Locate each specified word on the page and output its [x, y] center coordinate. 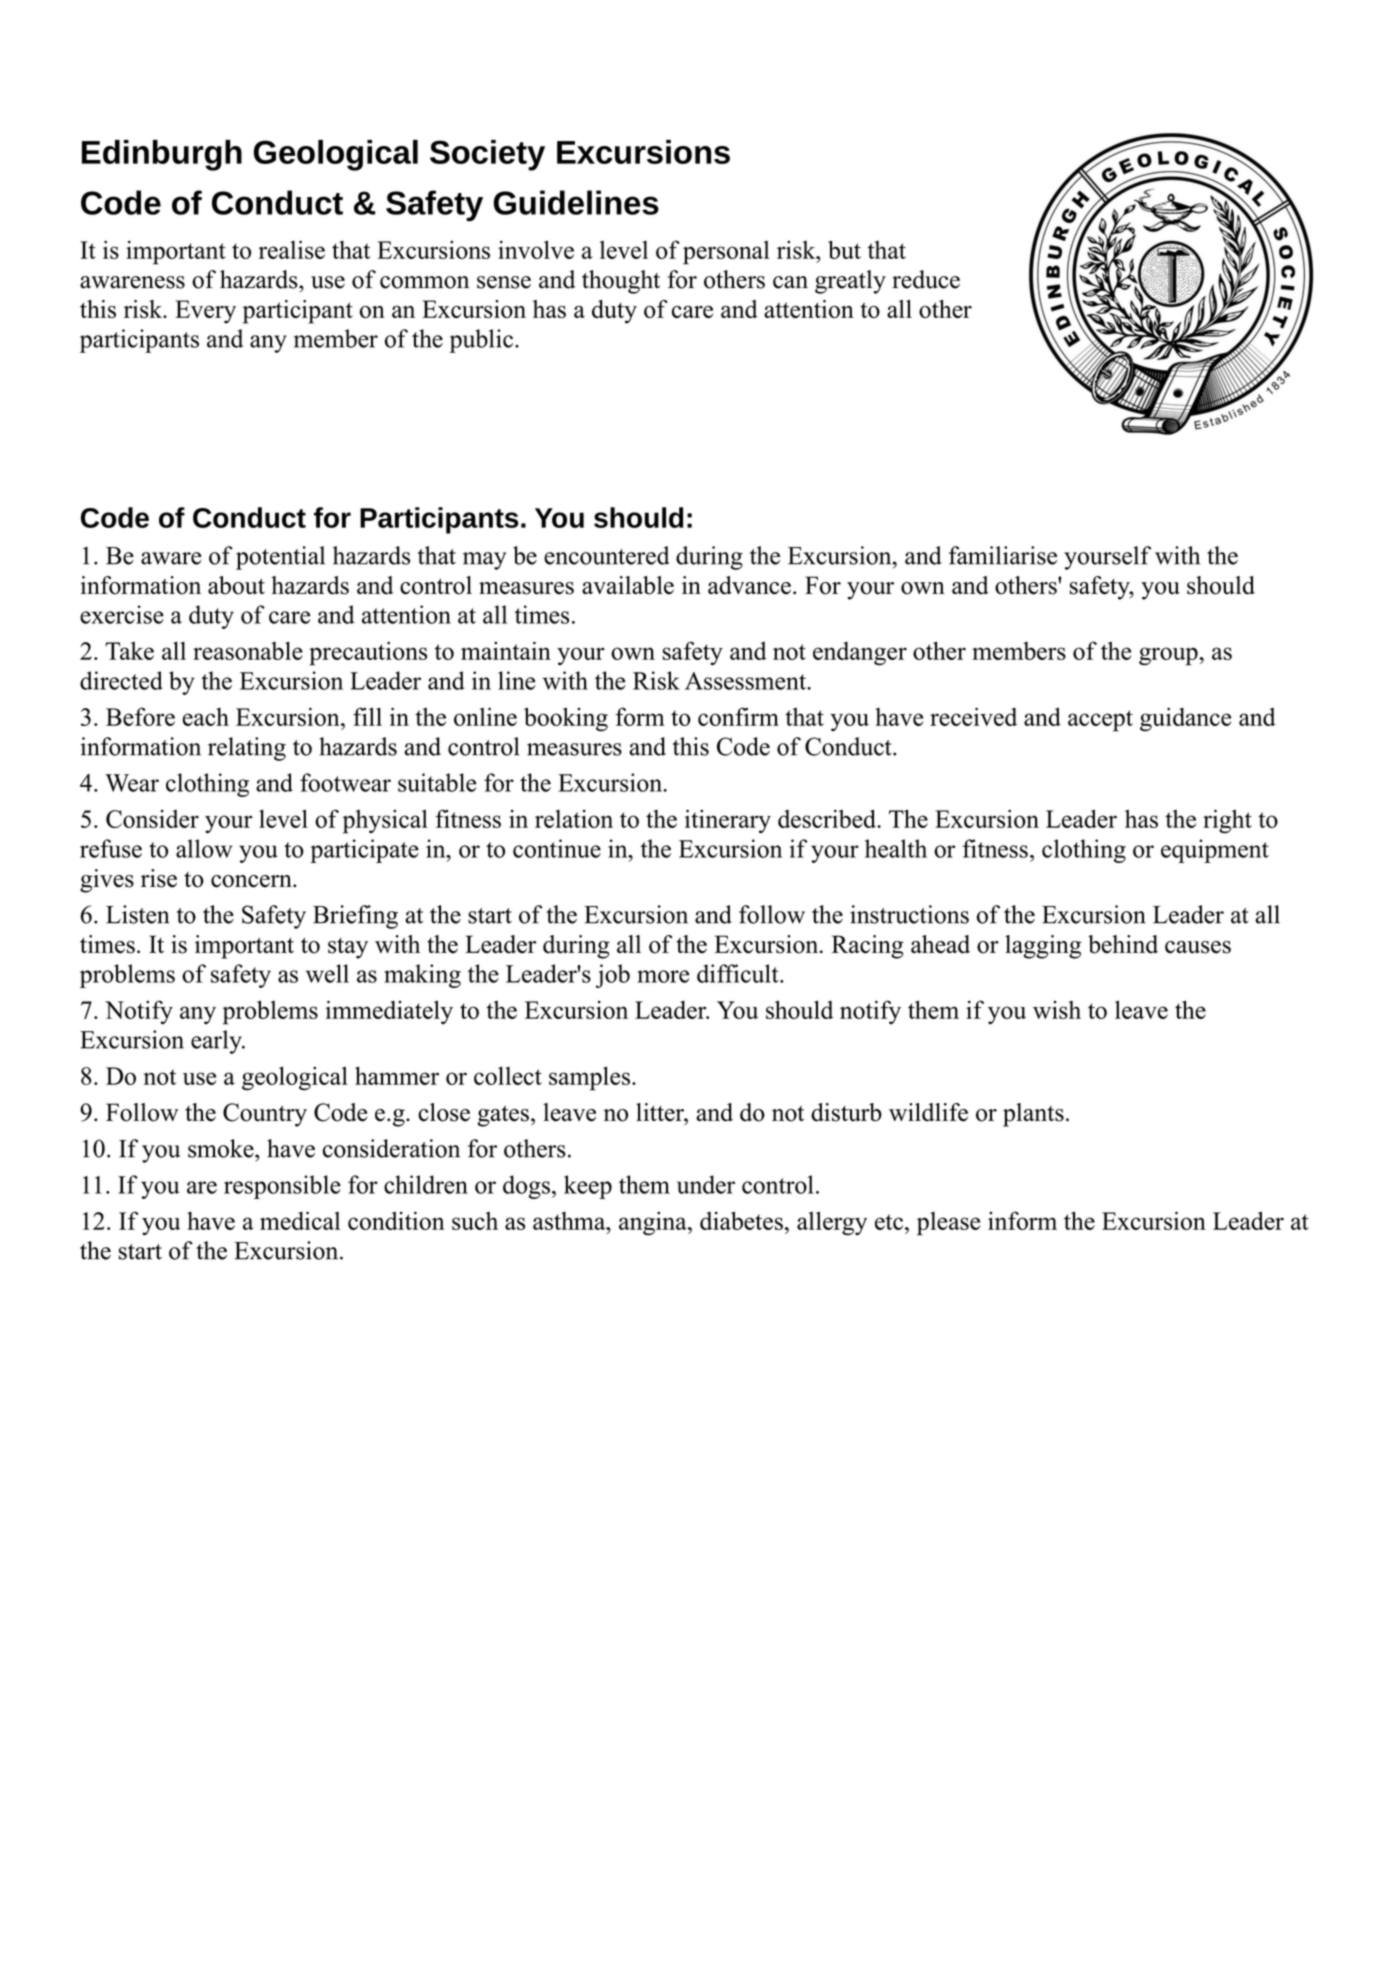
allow [204, 848]
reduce [926, 279]
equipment [1215, 851]
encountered [606, 555]
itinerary [728, 821]
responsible [282, 1187]
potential [280, 558]
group [1169, 656]
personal [726, 253]
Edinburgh [162, 155]
